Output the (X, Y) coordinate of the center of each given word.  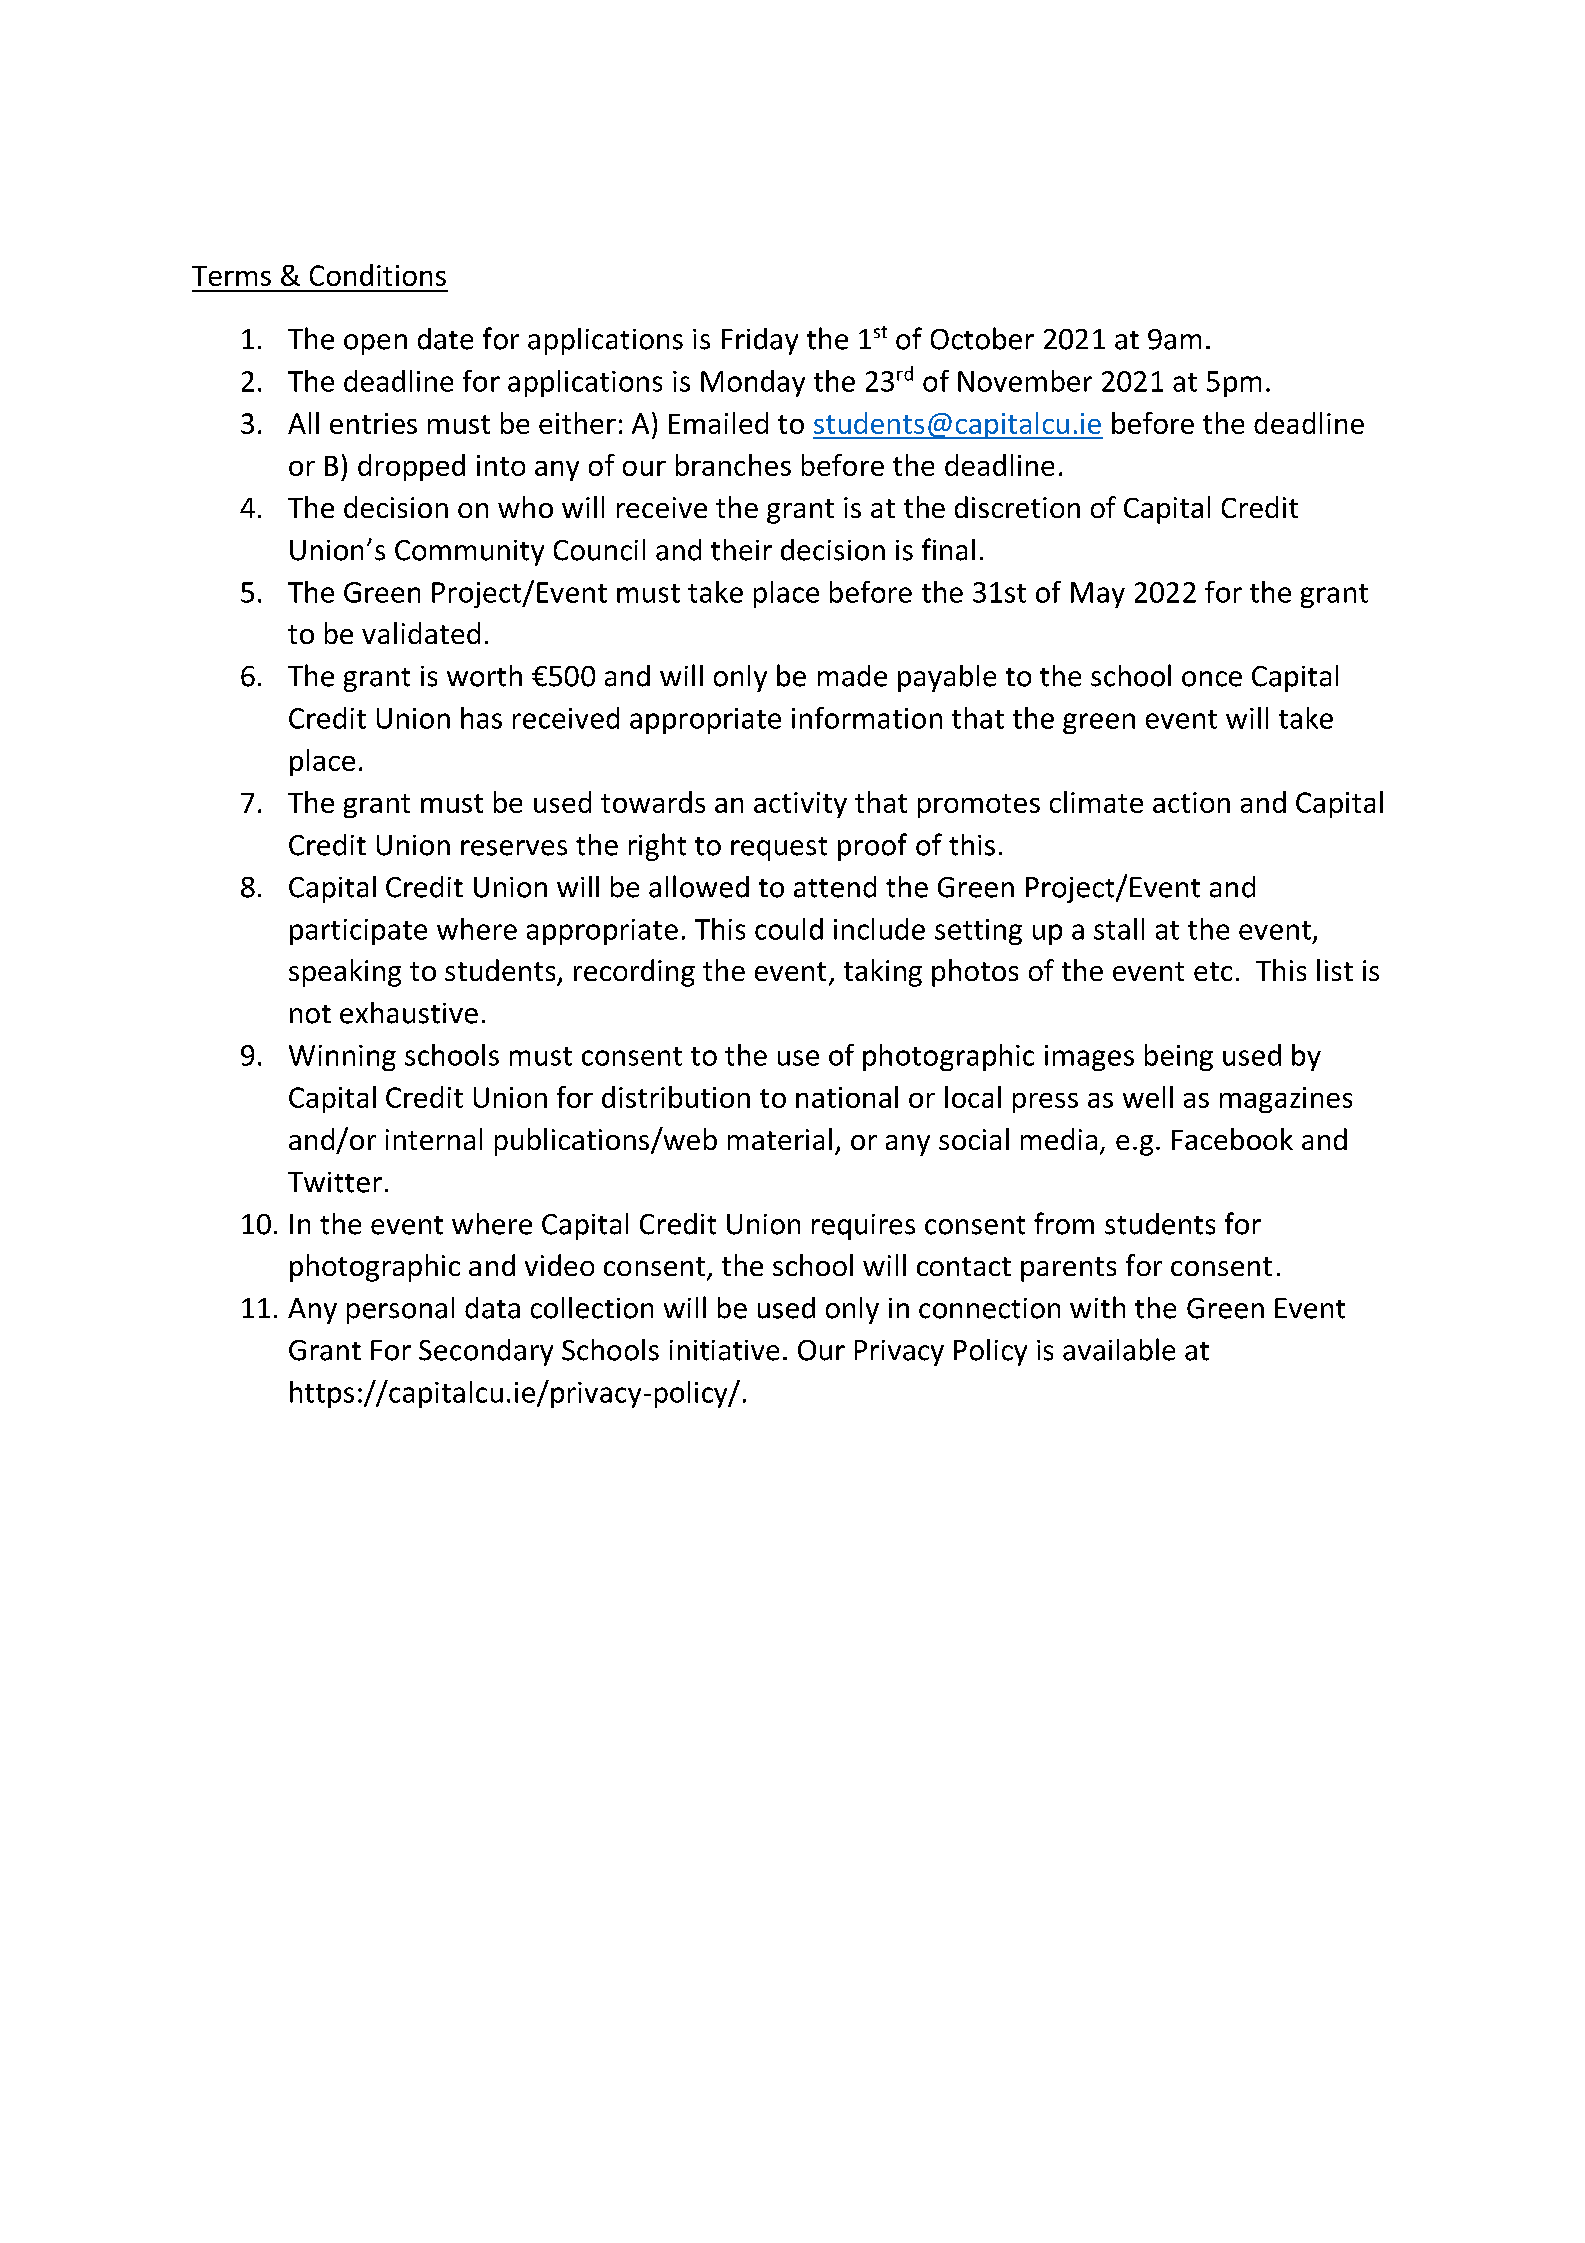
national (847, 1097)
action (1191, 802)
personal (400, 1310)
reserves (514, 848)
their (741, 550)
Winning (342, 1058)
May (1098, 595)
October (982, 338)
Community (469, 553)
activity (800, 805)
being (1179, 1057)
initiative (724, 1350)
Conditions (378, 275)
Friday (760, 341)
